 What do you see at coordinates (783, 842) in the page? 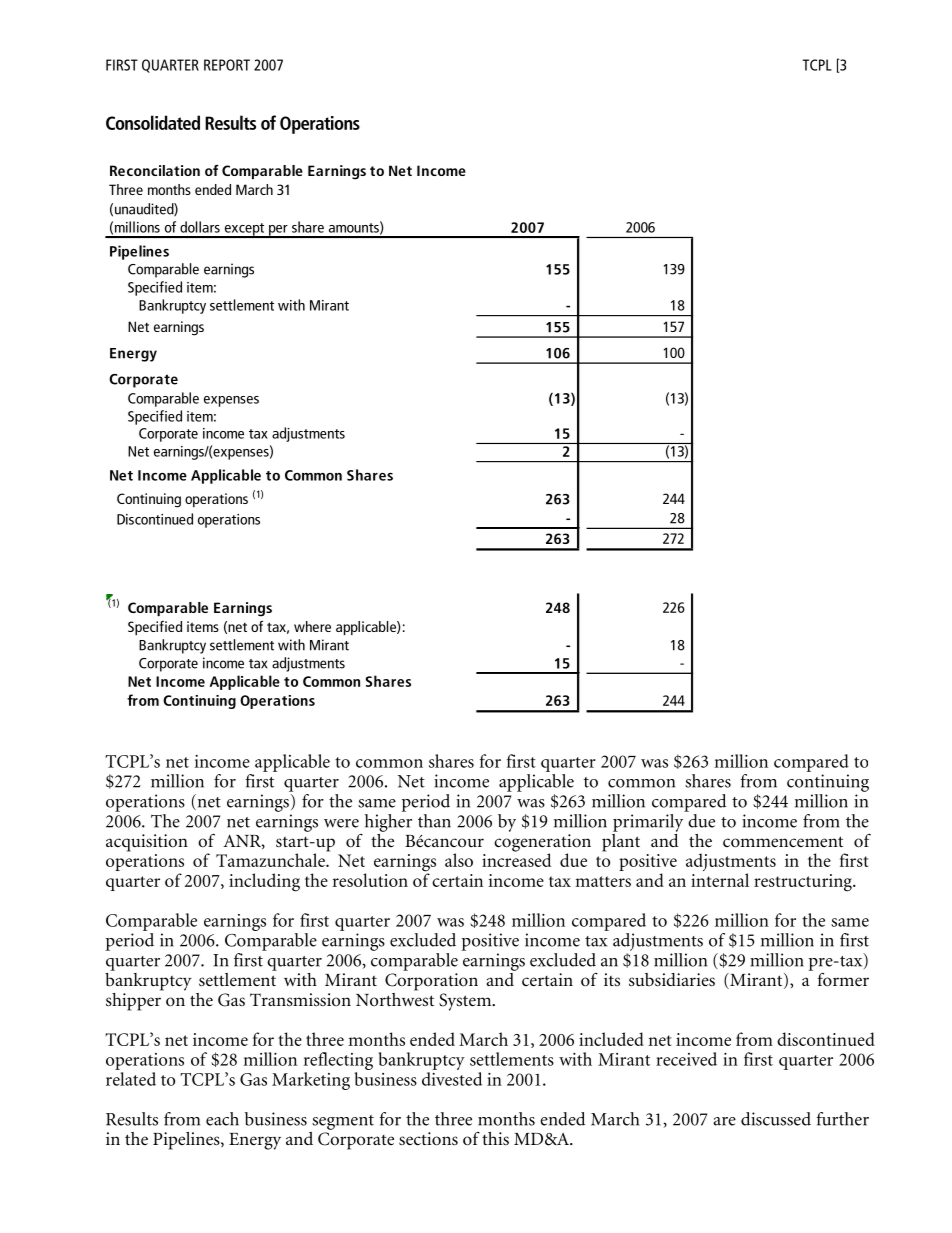
I see `commencement` at bounding box center [783, 842].
